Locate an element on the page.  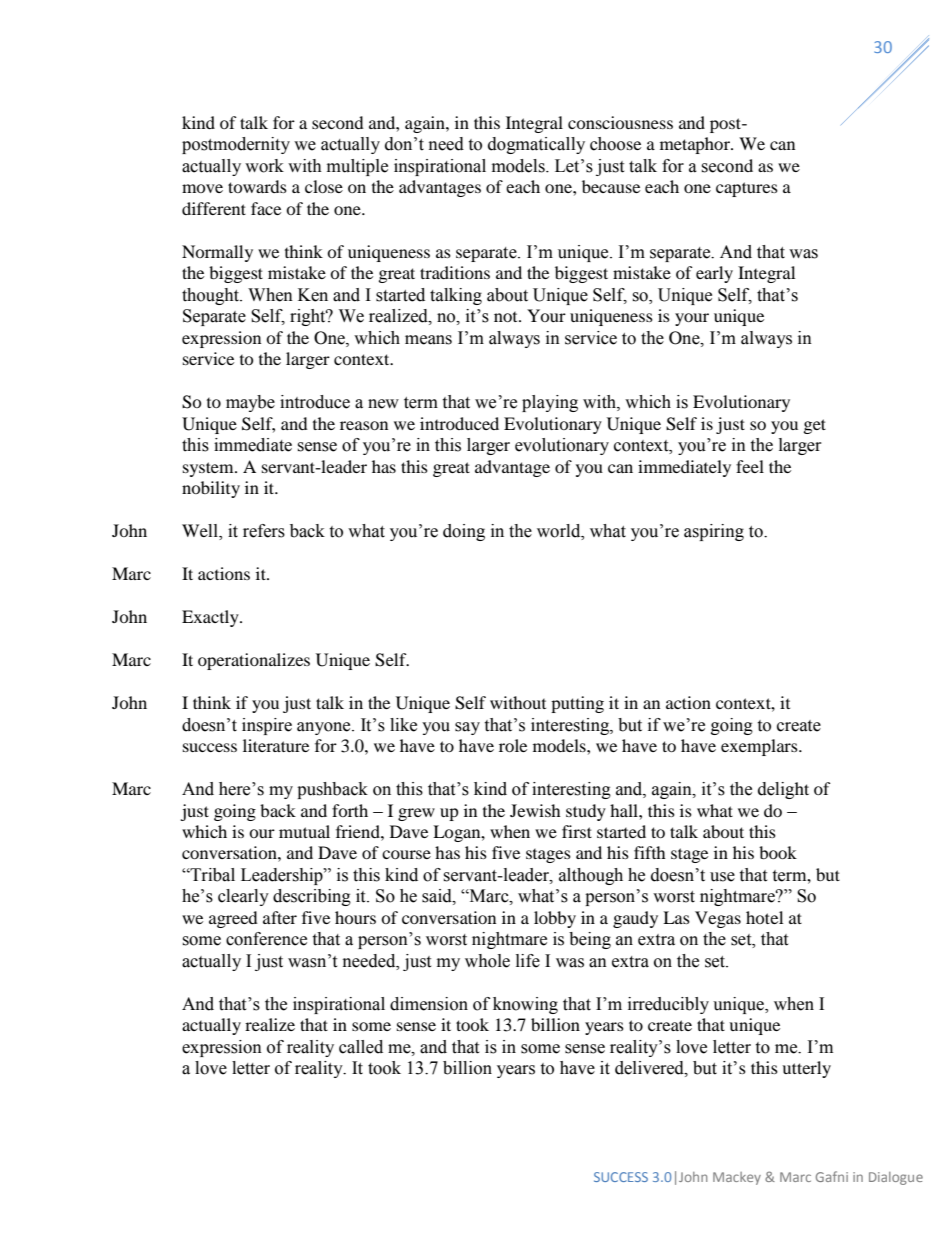
mutual is located at coordinates (304, 831).
